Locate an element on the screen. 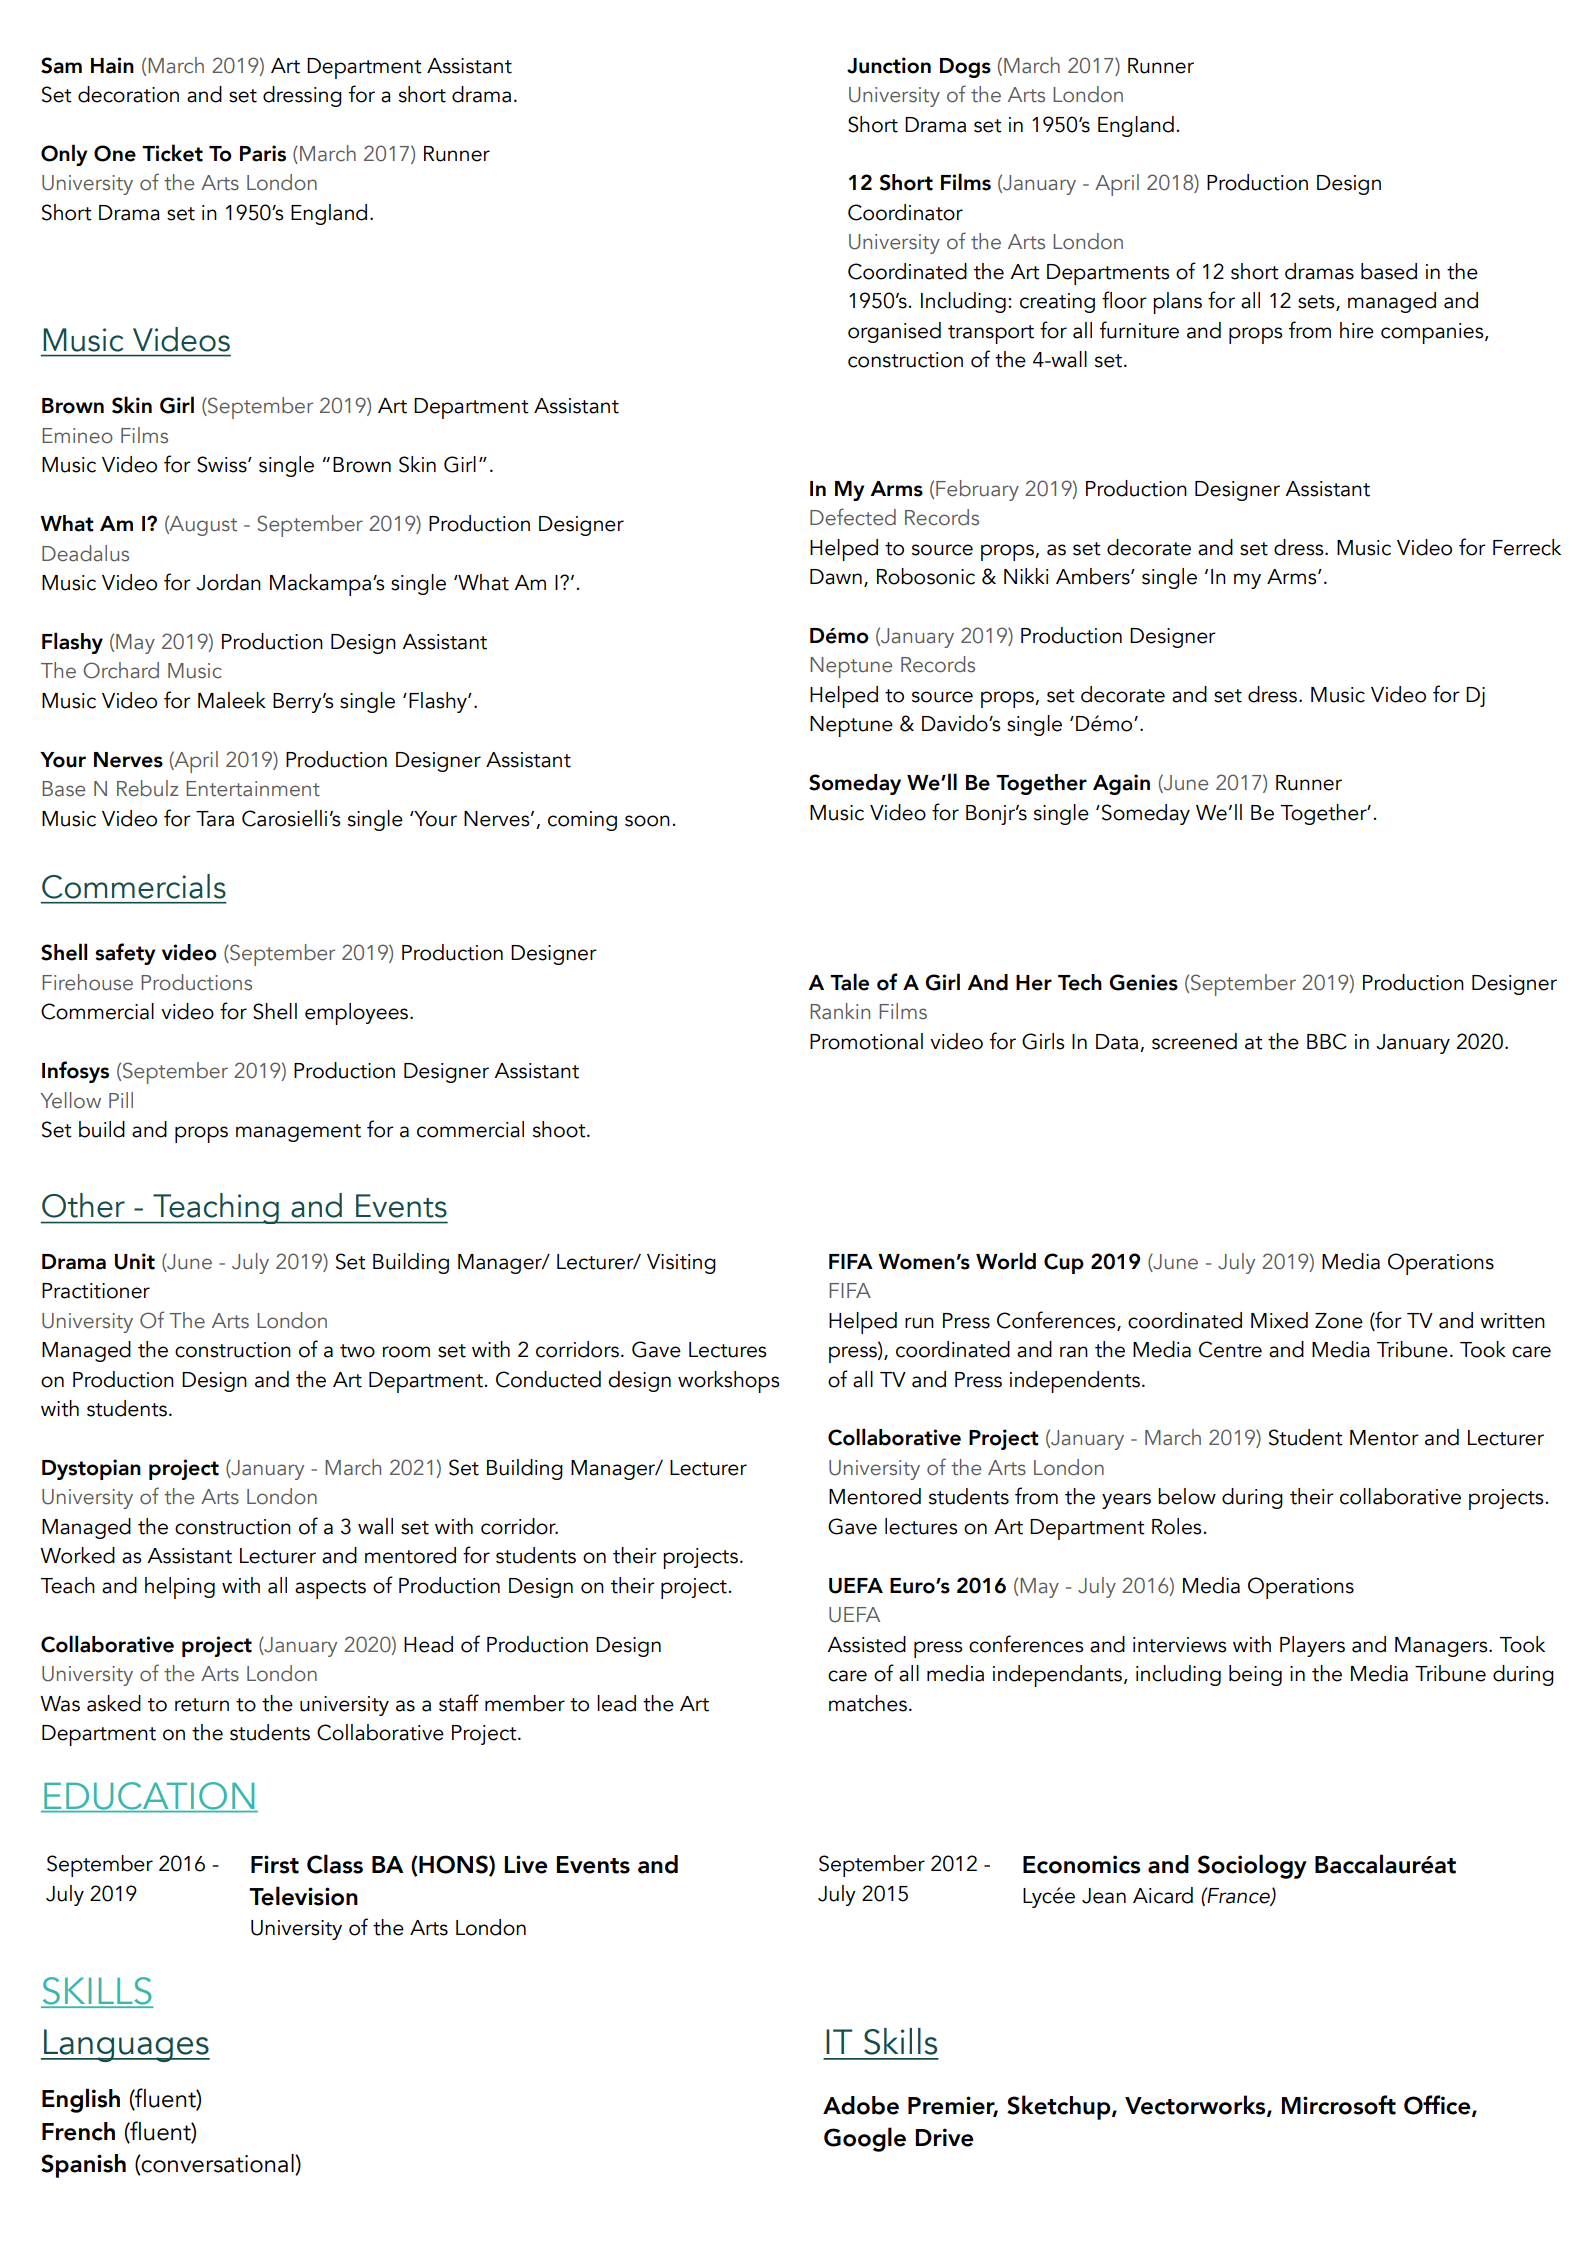  Dawn is located at coordinates (836, 577).
